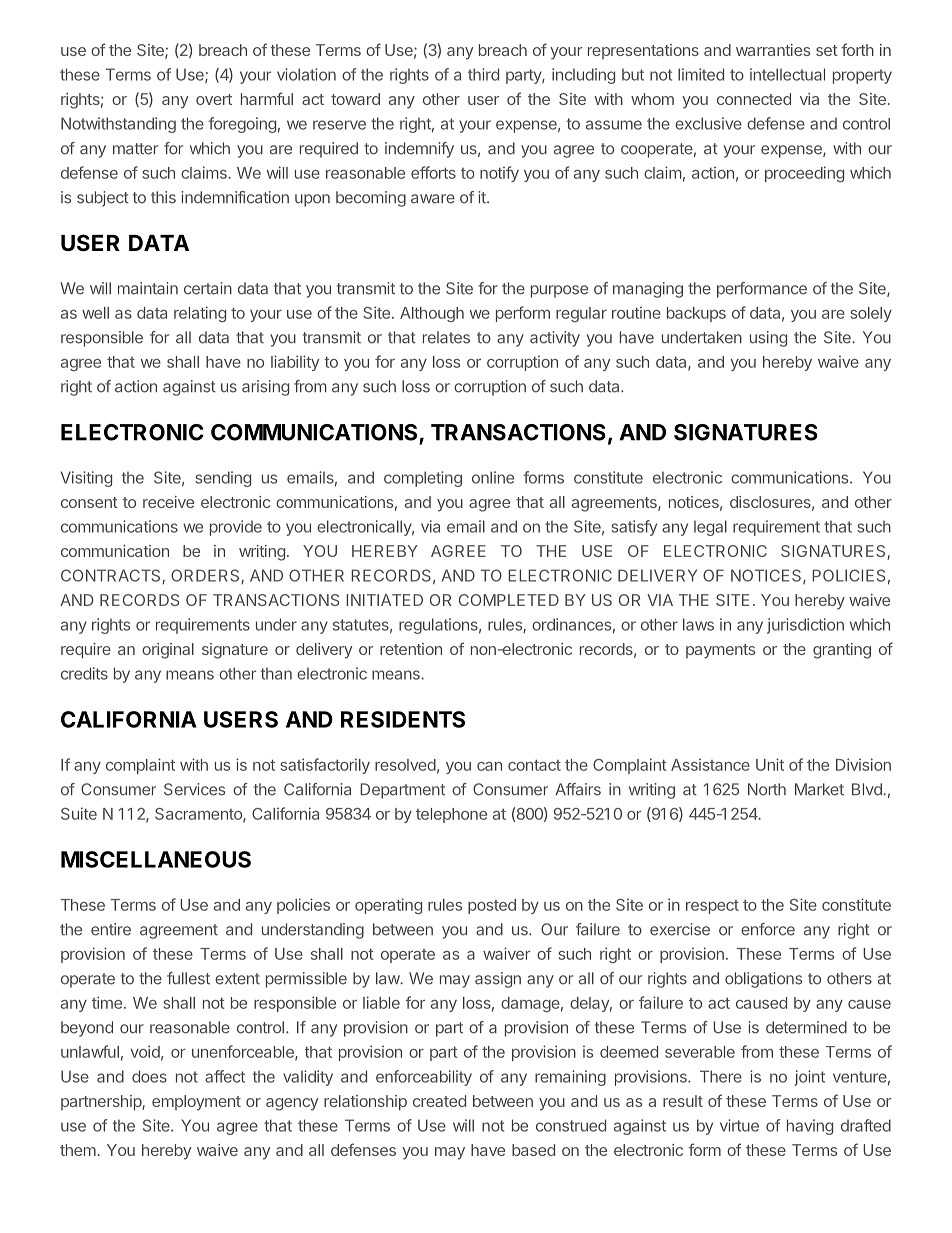 Image resolution: width=952 pixels, height=1233 pixels. What do you see at coordinates (810, 1127) in the screenshot?
I see `having` at bounding box center [810, 1127].
